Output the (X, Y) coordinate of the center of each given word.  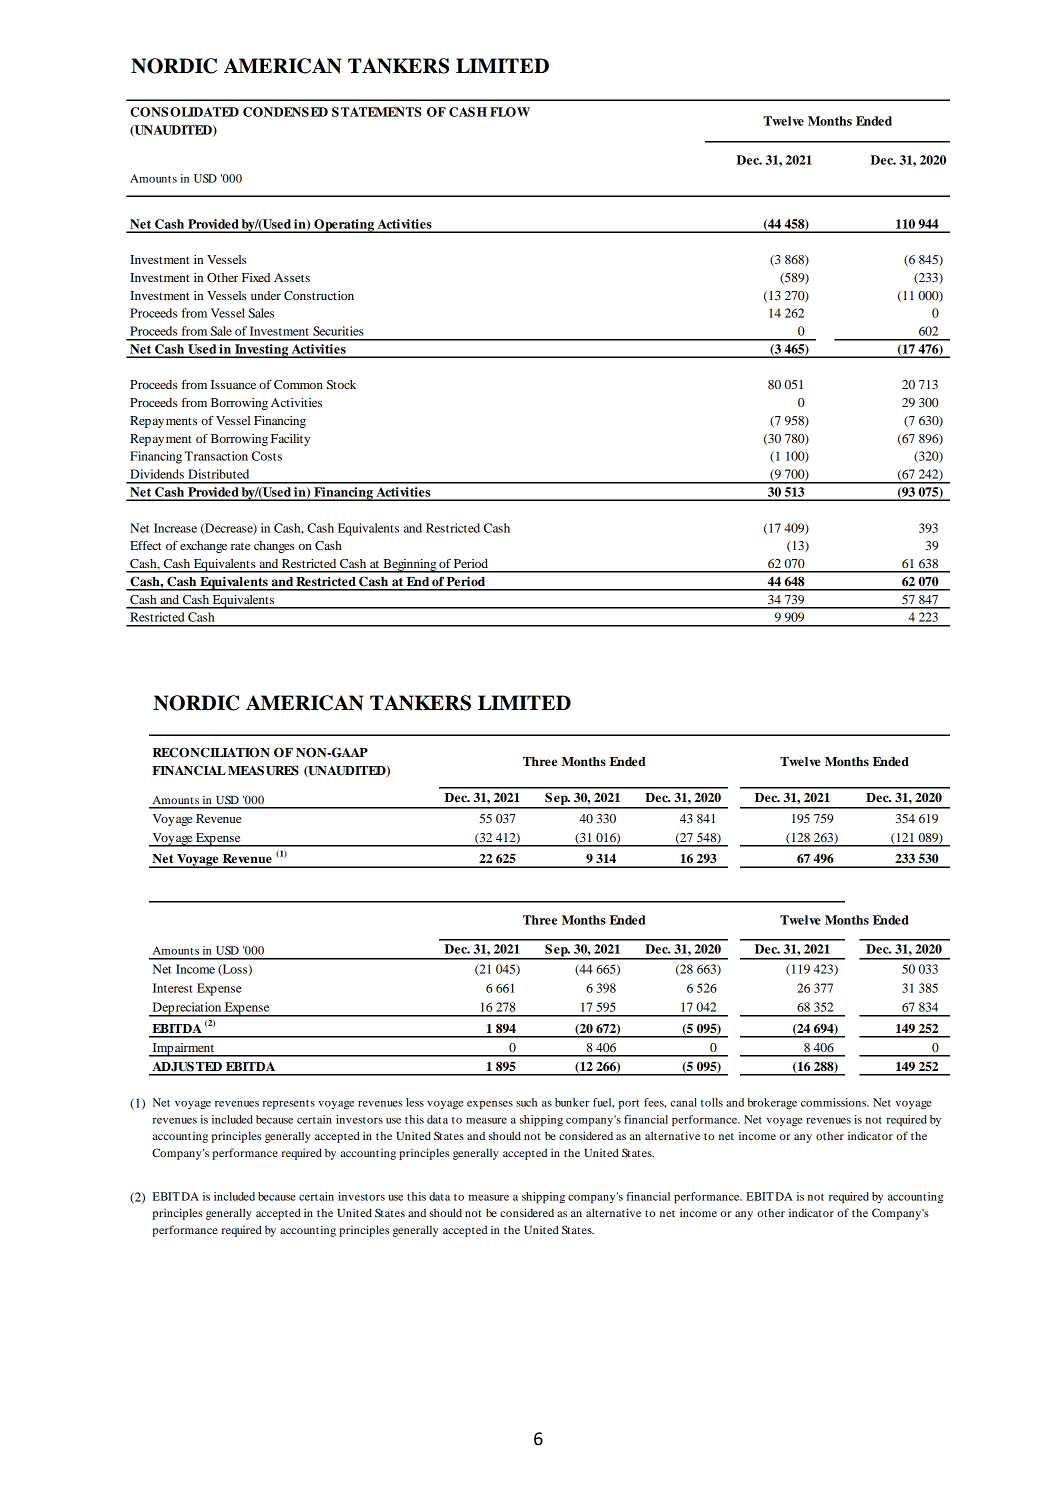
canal (684, 1102)
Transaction (216, 456)
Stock (341, 384)
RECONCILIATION (211, 752)
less (415, 1102)
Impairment (183, 1050)
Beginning (409, 566)
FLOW (510, 112)
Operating (344, 226)
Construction (319, 295)
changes (274, 547)
